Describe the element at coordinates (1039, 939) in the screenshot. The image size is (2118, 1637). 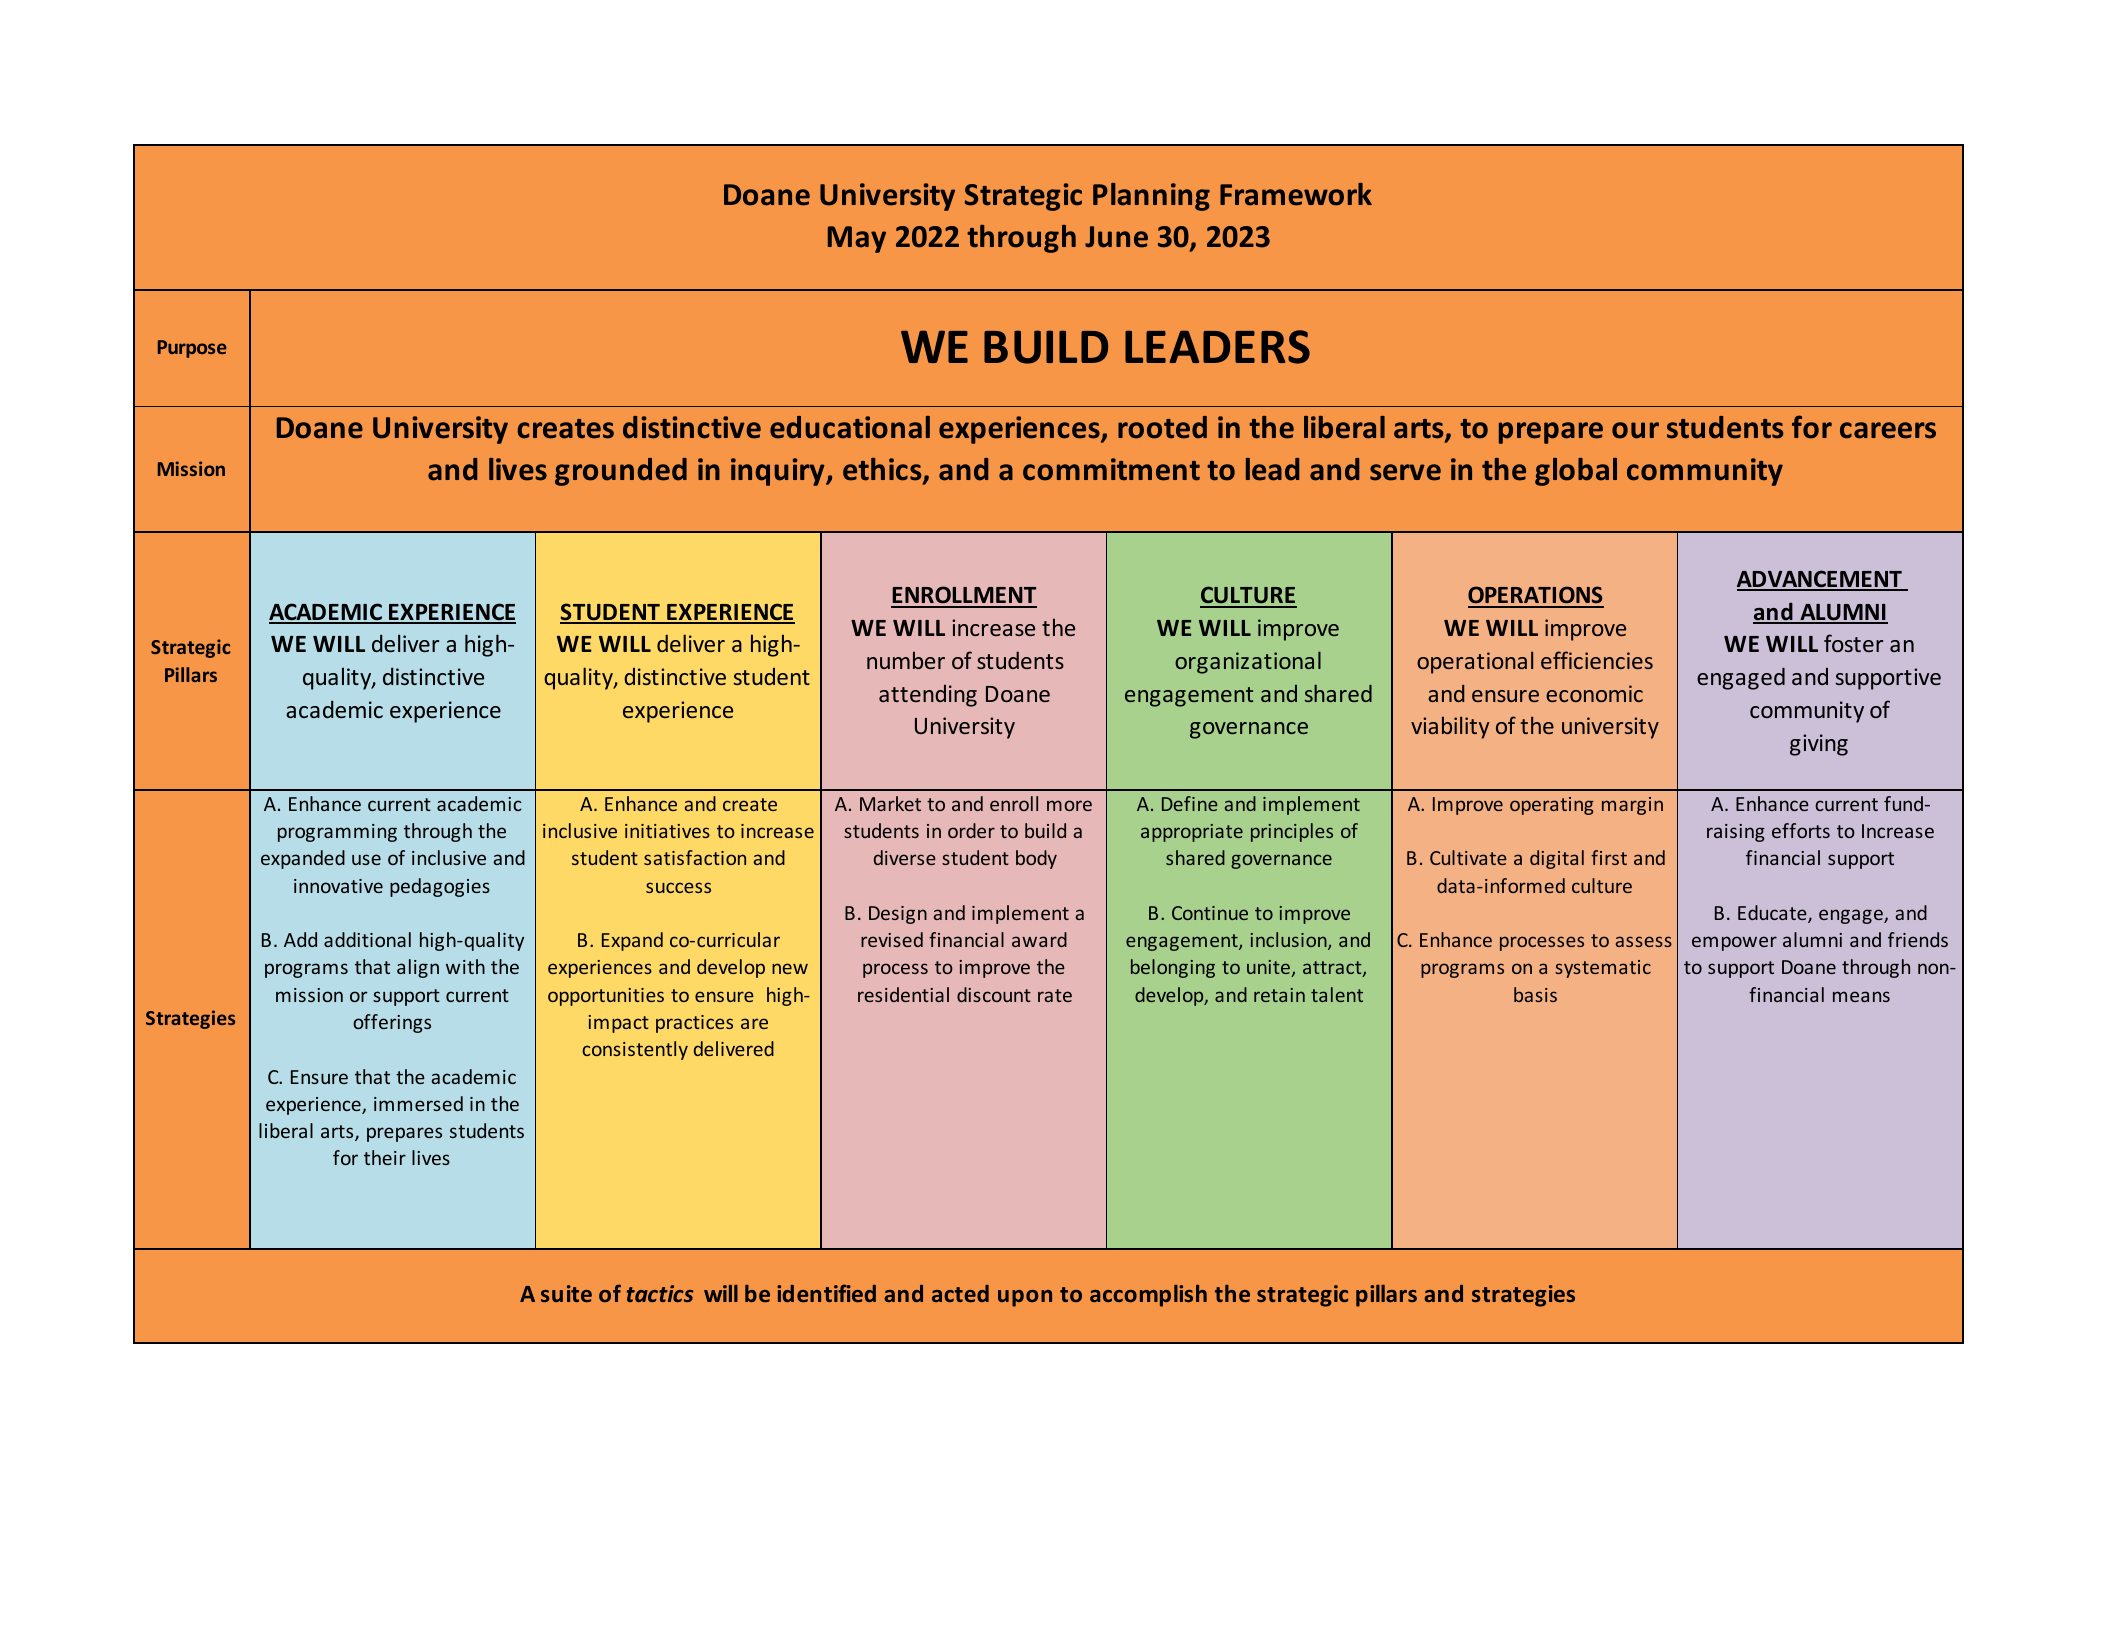
I see `award` at that location.
